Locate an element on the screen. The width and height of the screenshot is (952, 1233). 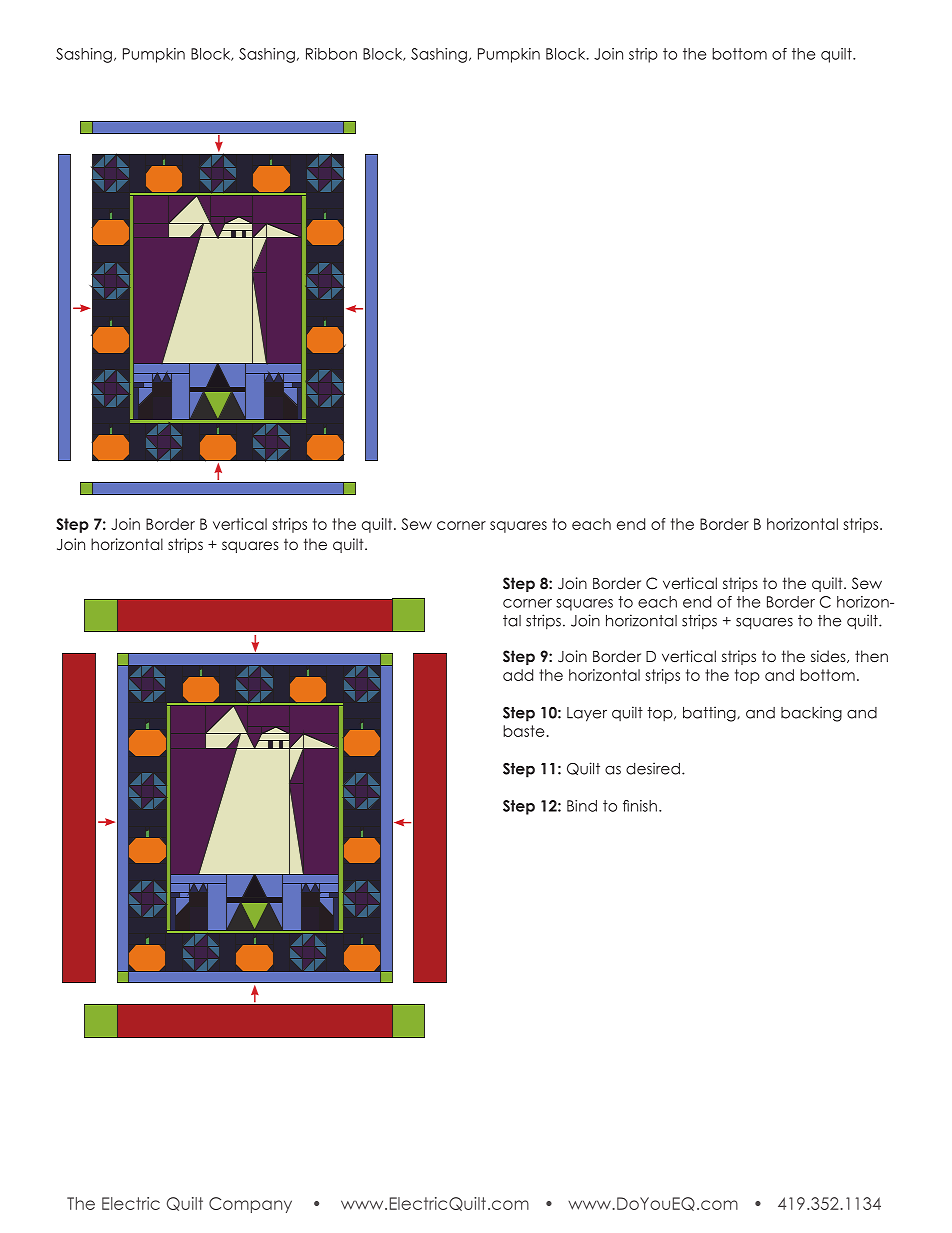
backing is located at coordinates (811, 714).
